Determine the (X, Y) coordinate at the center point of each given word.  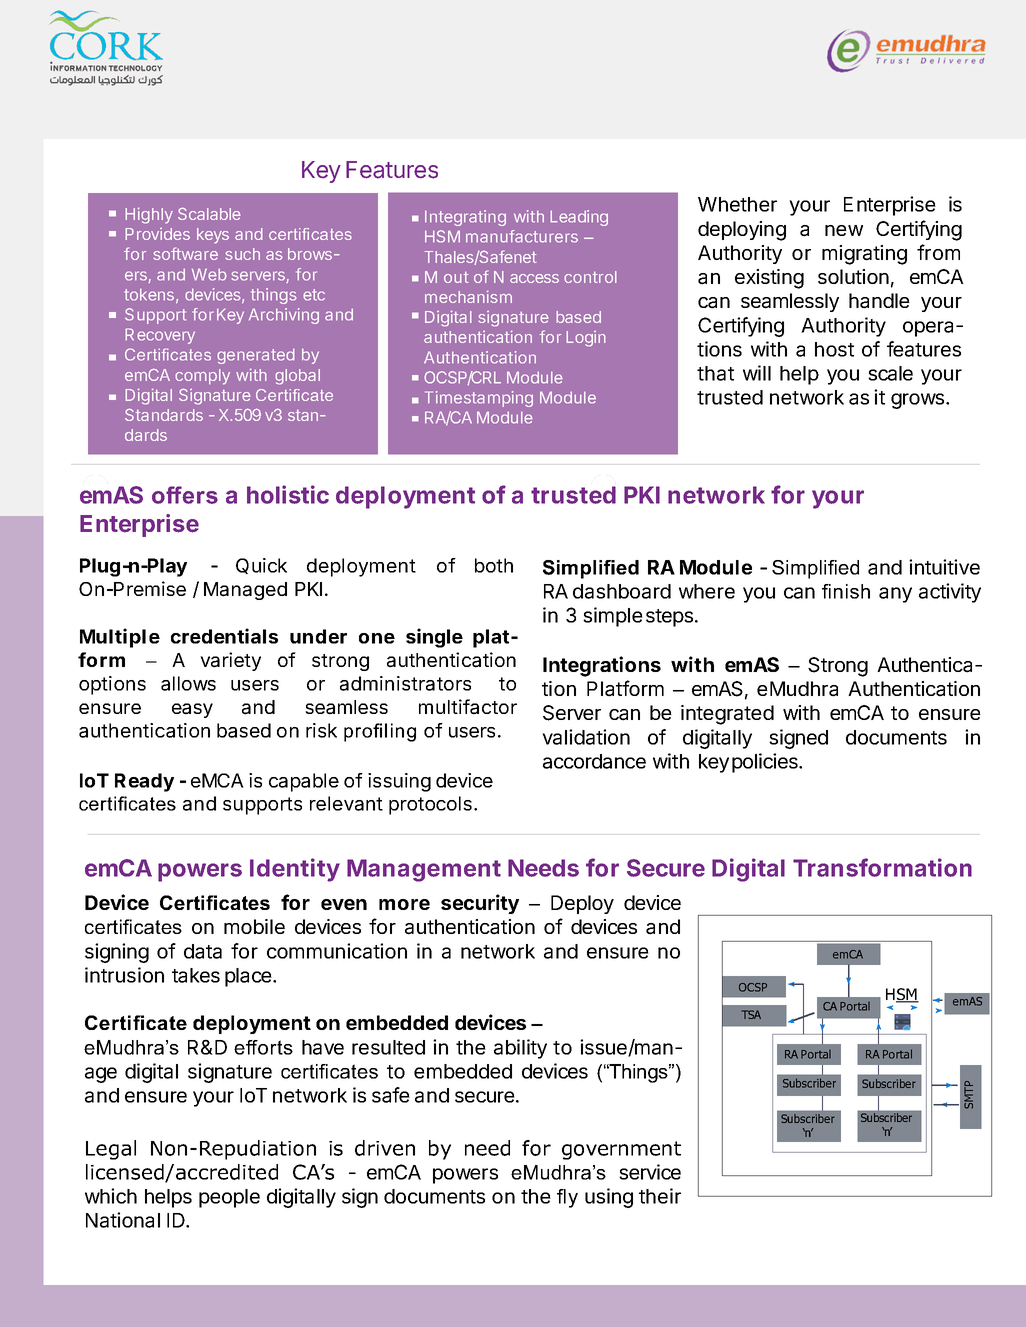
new (844, 230)
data (203, 951)
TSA (751, 1014)
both (494, 565)
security (480, 904)
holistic (288, 494)
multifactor (468, 707)
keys (213, 236)
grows (917, 401)
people (229, 1198)
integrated (727, 715)
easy (192, 710)
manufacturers (522, 236)
